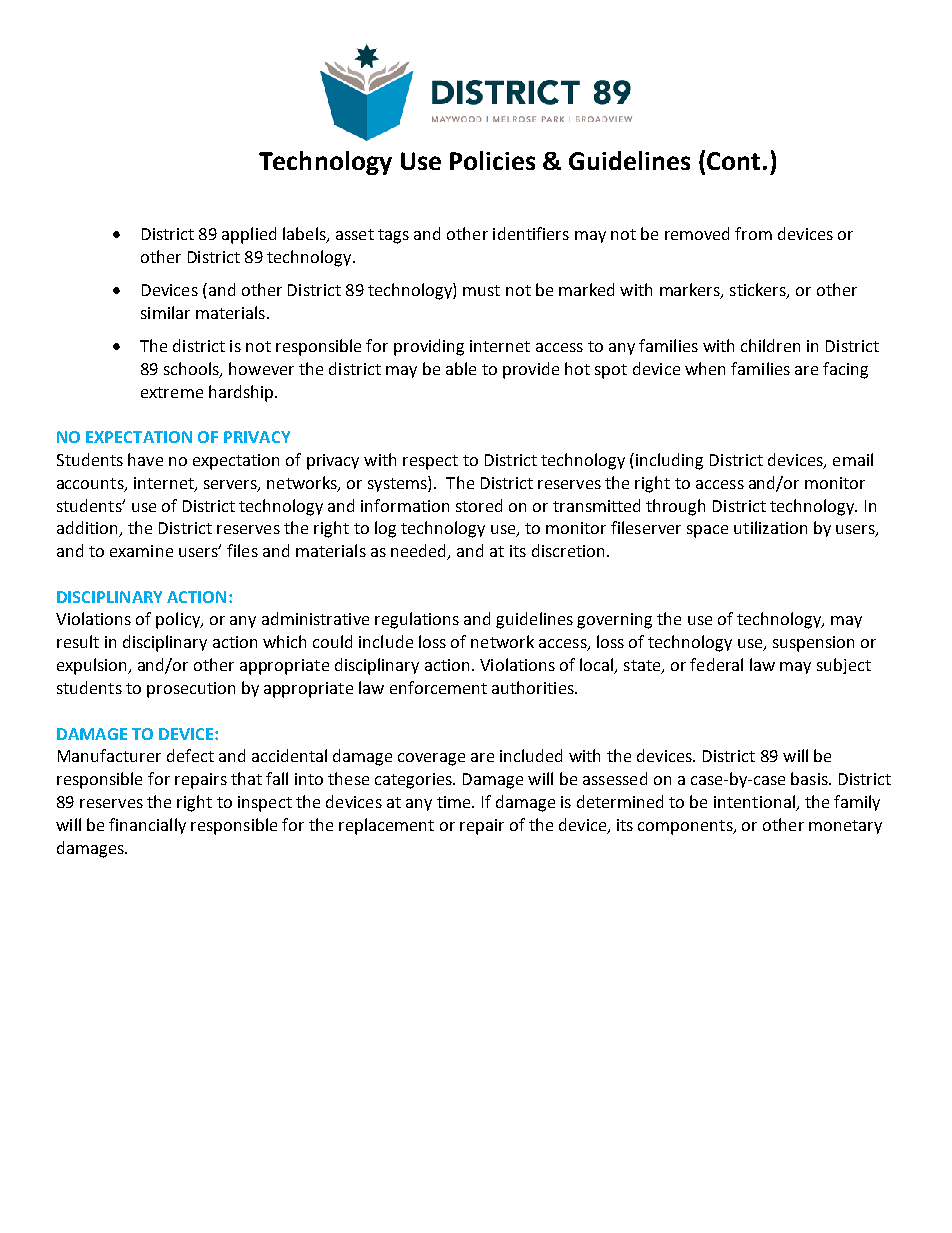 This page has height=1233, width=952. Describe the element at coordinates (813, 644) in the page. I see `suspension` at that location.
